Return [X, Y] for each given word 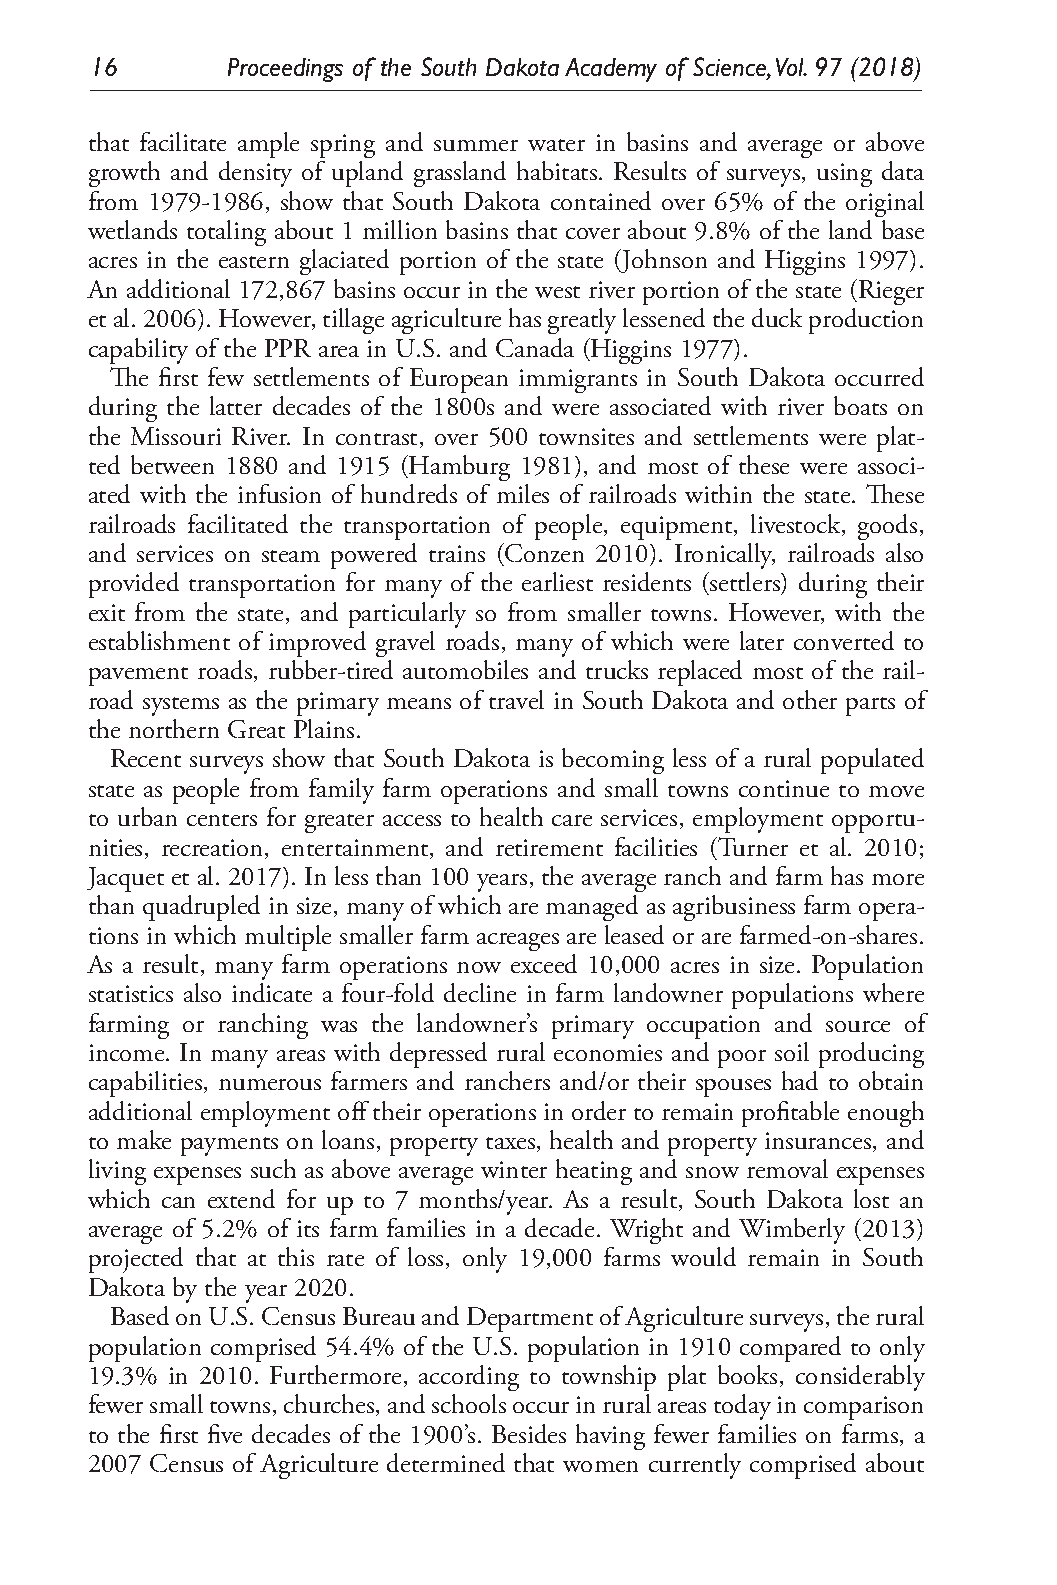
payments [229, 1146]
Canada [535, 347]
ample [268, 145]
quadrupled [201, 908]
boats [860, 405]
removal [787, 1168]
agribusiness [734, 908]
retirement [549, 847]
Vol [791, 67]
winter [514, 1169]
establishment [159, 640]
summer [476, 145]
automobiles [465, 669]
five [225, 1433]
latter [236, 405]
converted [844, 640]
